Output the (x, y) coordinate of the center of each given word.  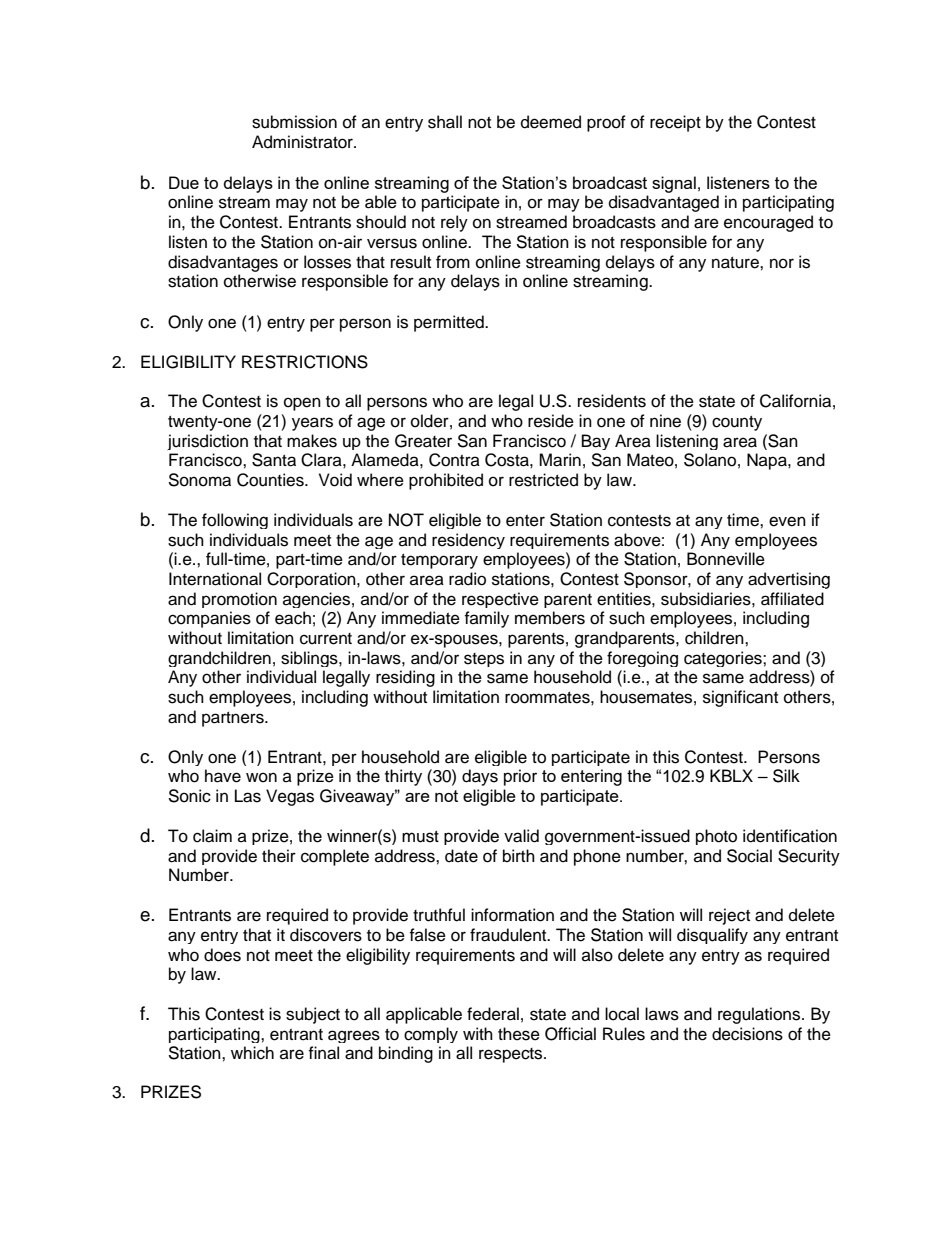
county (737, 423)
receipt (675, 123)
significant (740, 698)
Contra (454, 460)
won (261, 777)
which (252, 1053)
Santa (274, 460)
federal (493, 1014)
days (480, 777)
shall (445, 122)
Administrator (303, 142)
